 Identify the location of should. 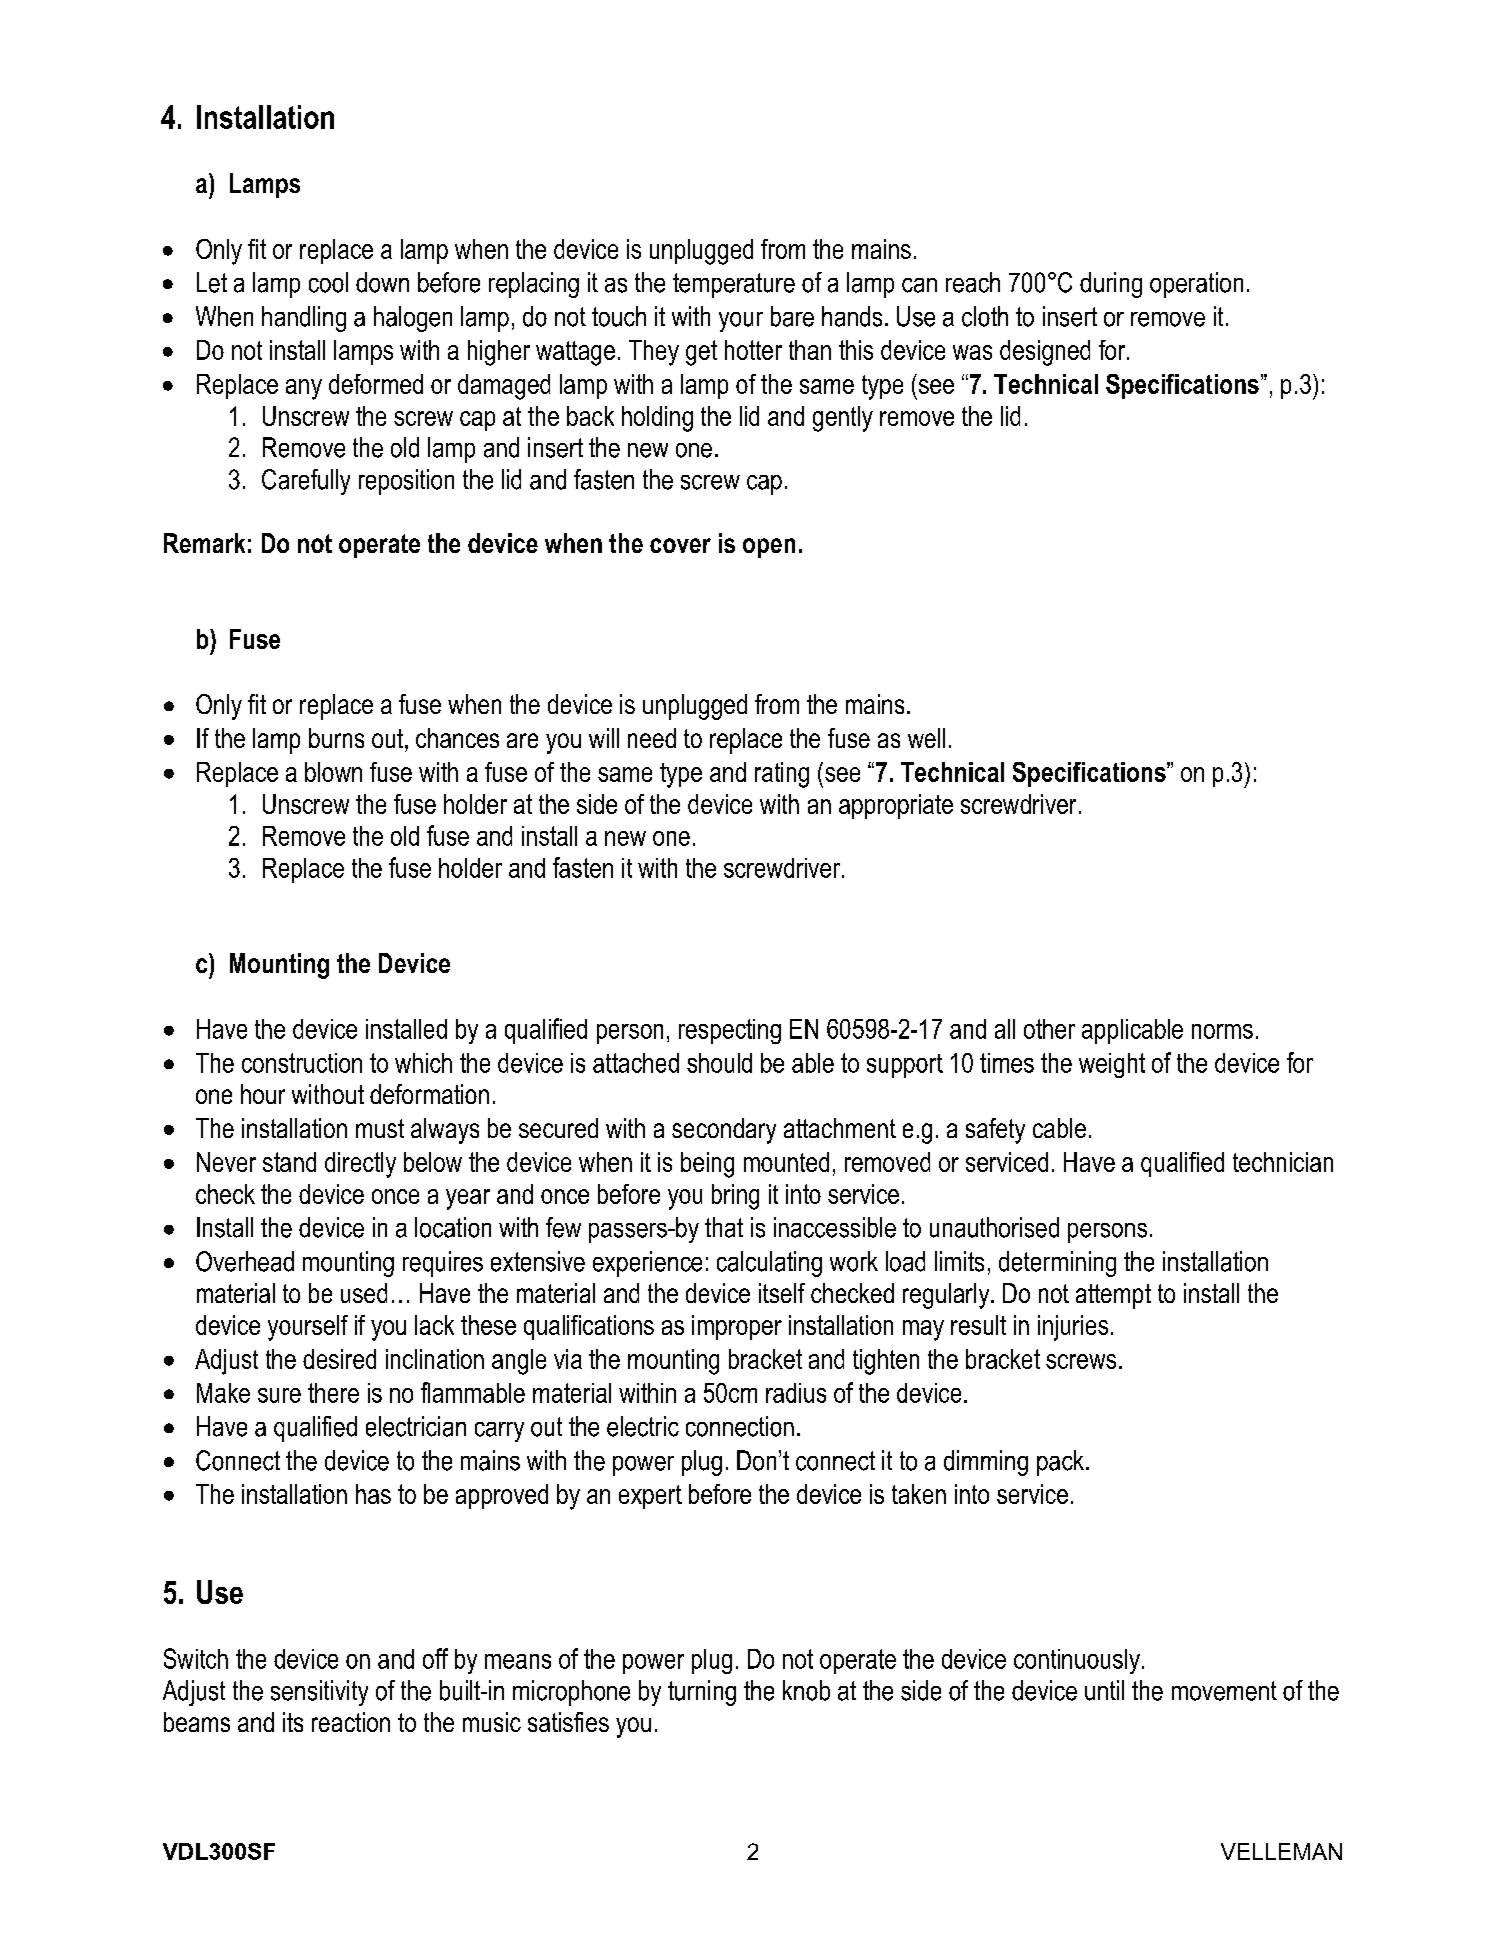
(719, 1063).
